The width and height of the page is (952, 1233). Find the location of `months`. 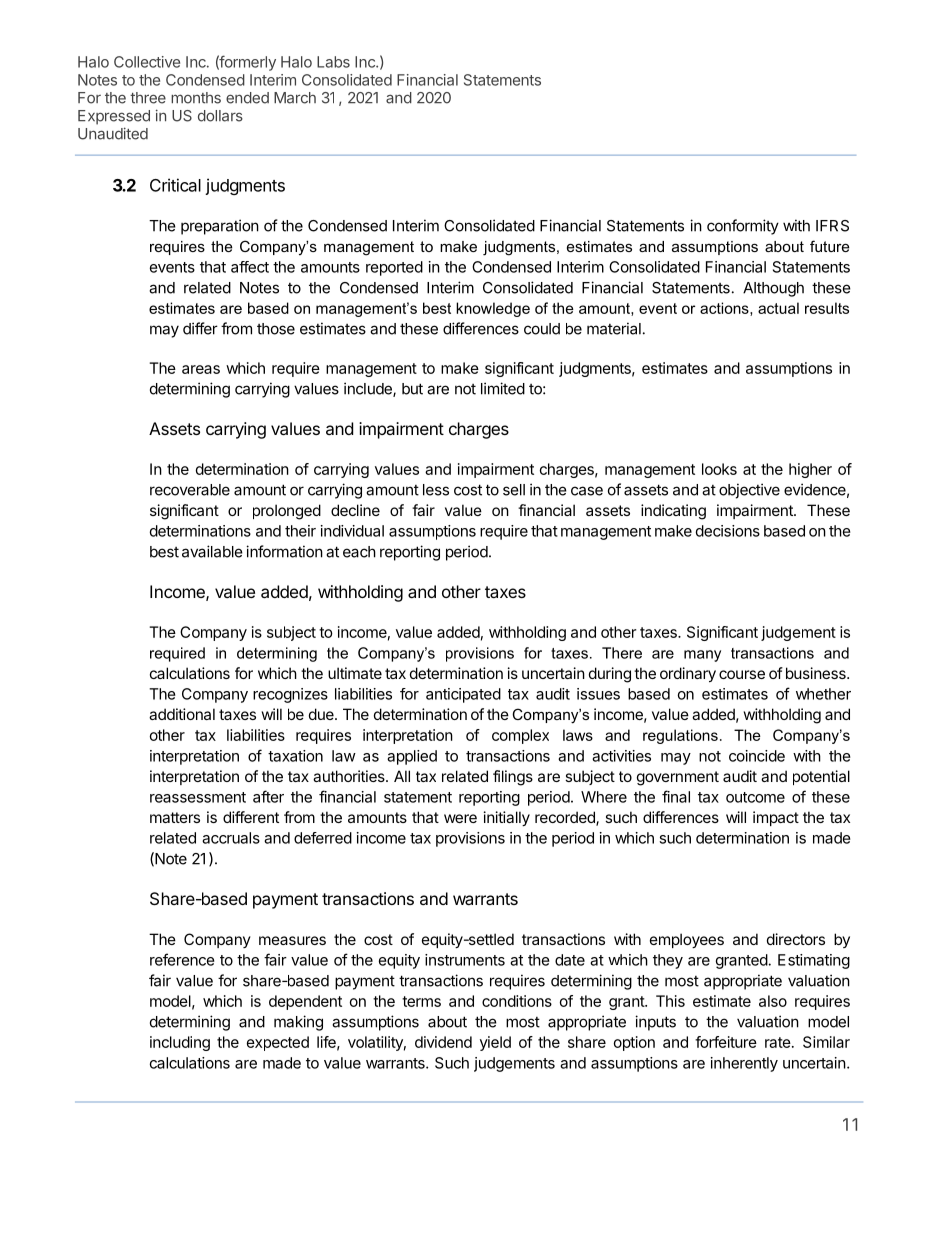

months is located at coordinates (196, 98).
